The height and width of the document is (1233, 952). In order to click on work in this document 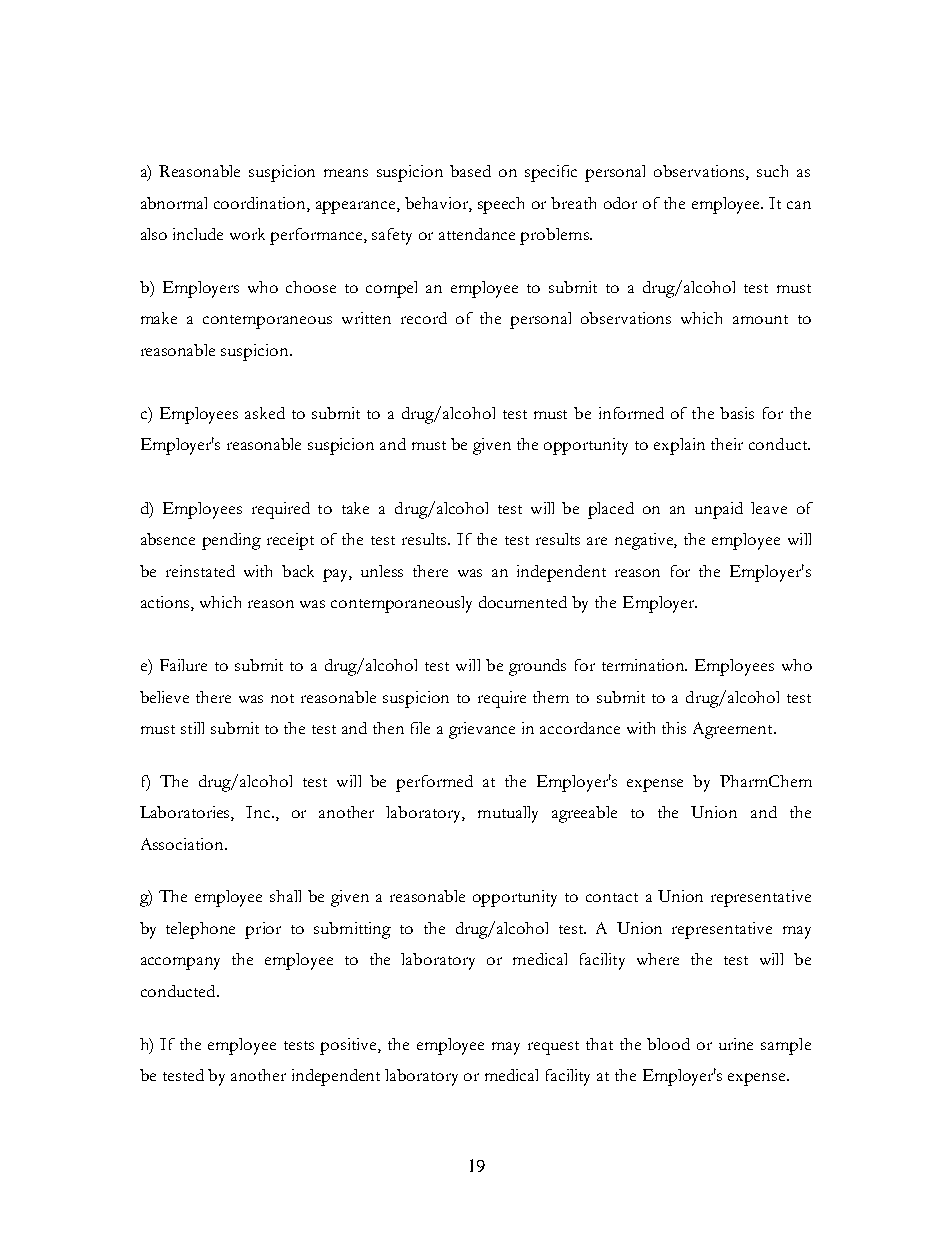, I will do `click(247, 234)`.
